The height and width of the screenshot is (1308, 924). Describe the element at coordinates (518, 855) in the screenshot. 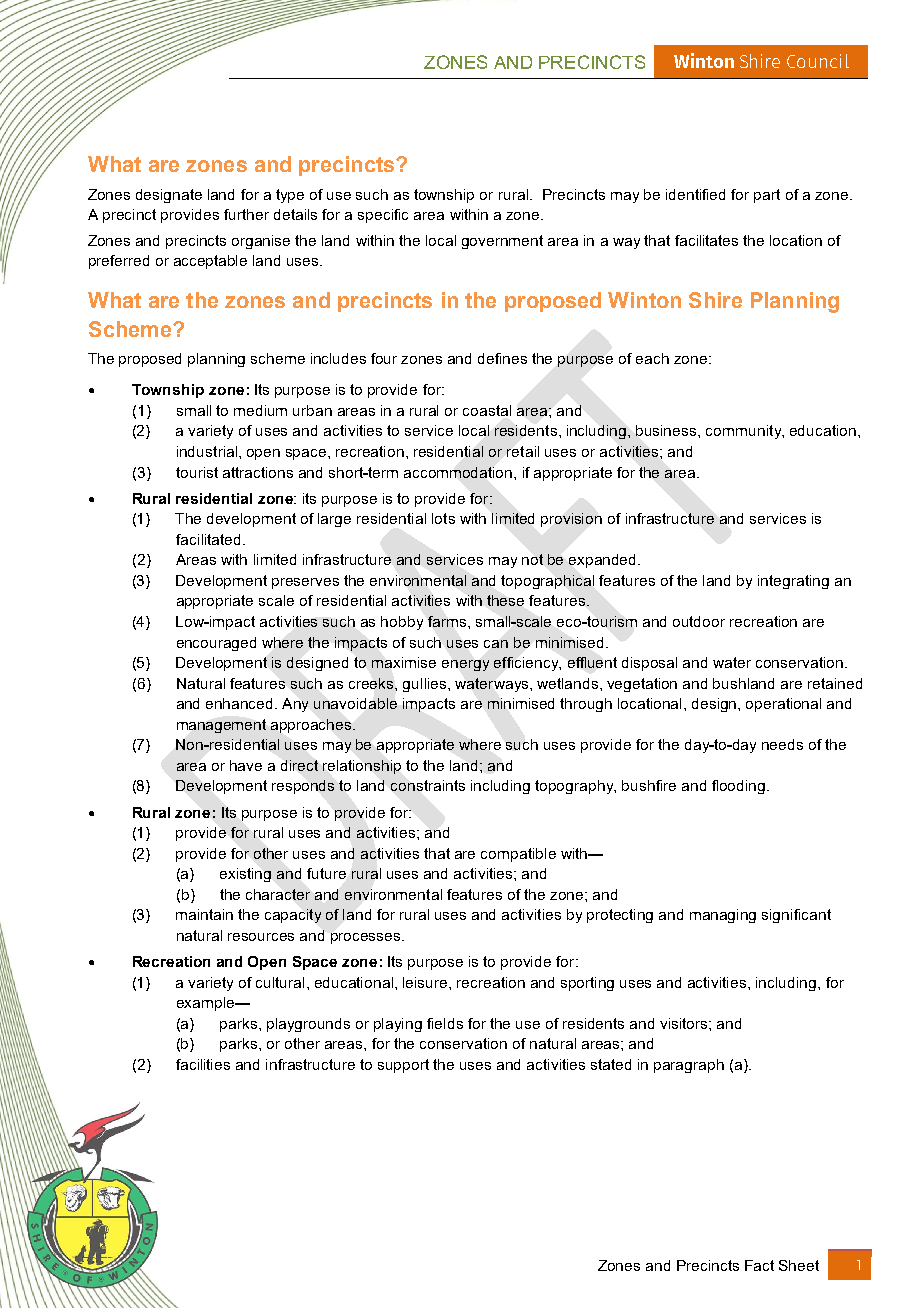

I see `compatible` at that location.
